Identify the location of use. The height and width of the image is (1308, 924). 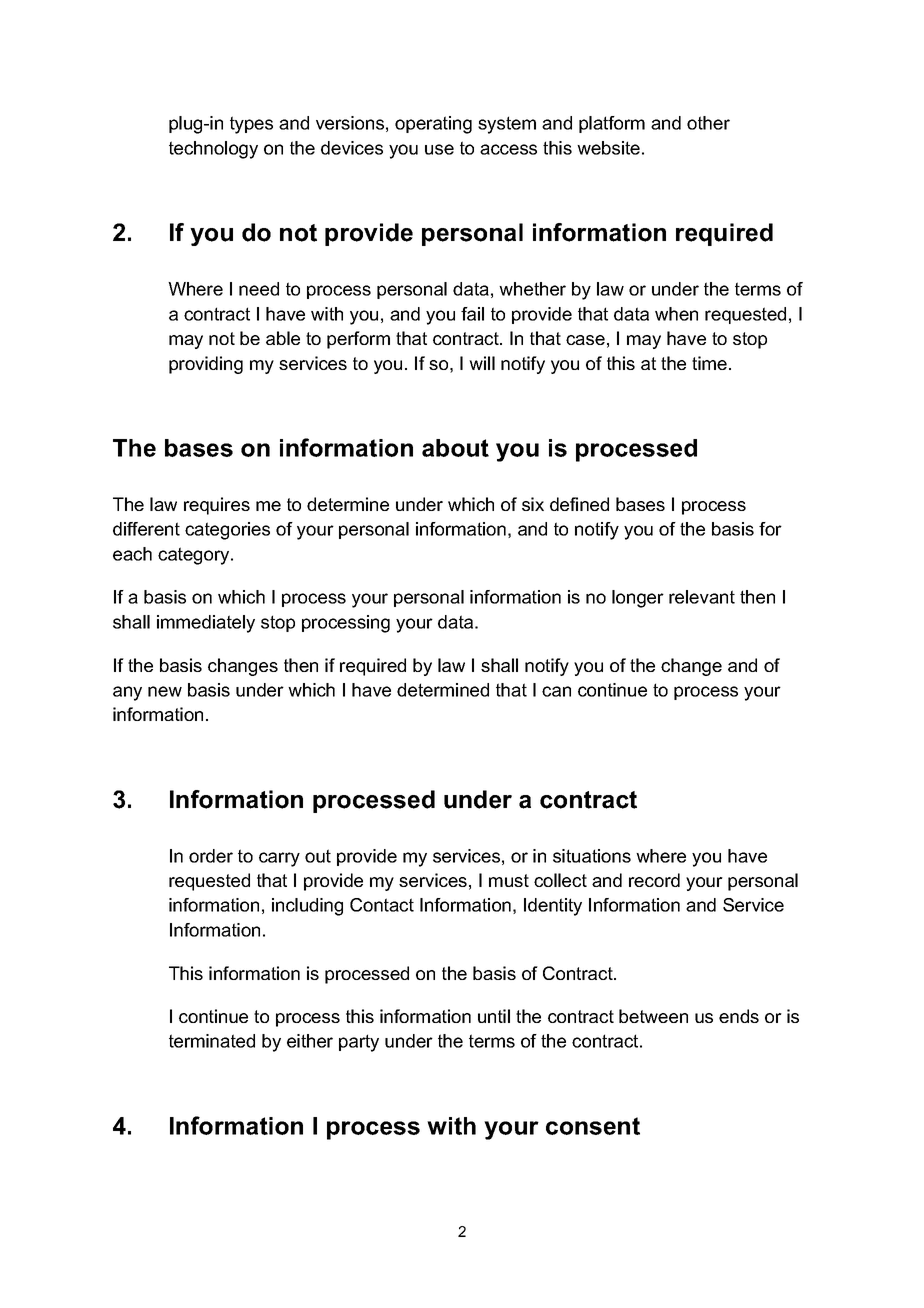
(439, 149).
